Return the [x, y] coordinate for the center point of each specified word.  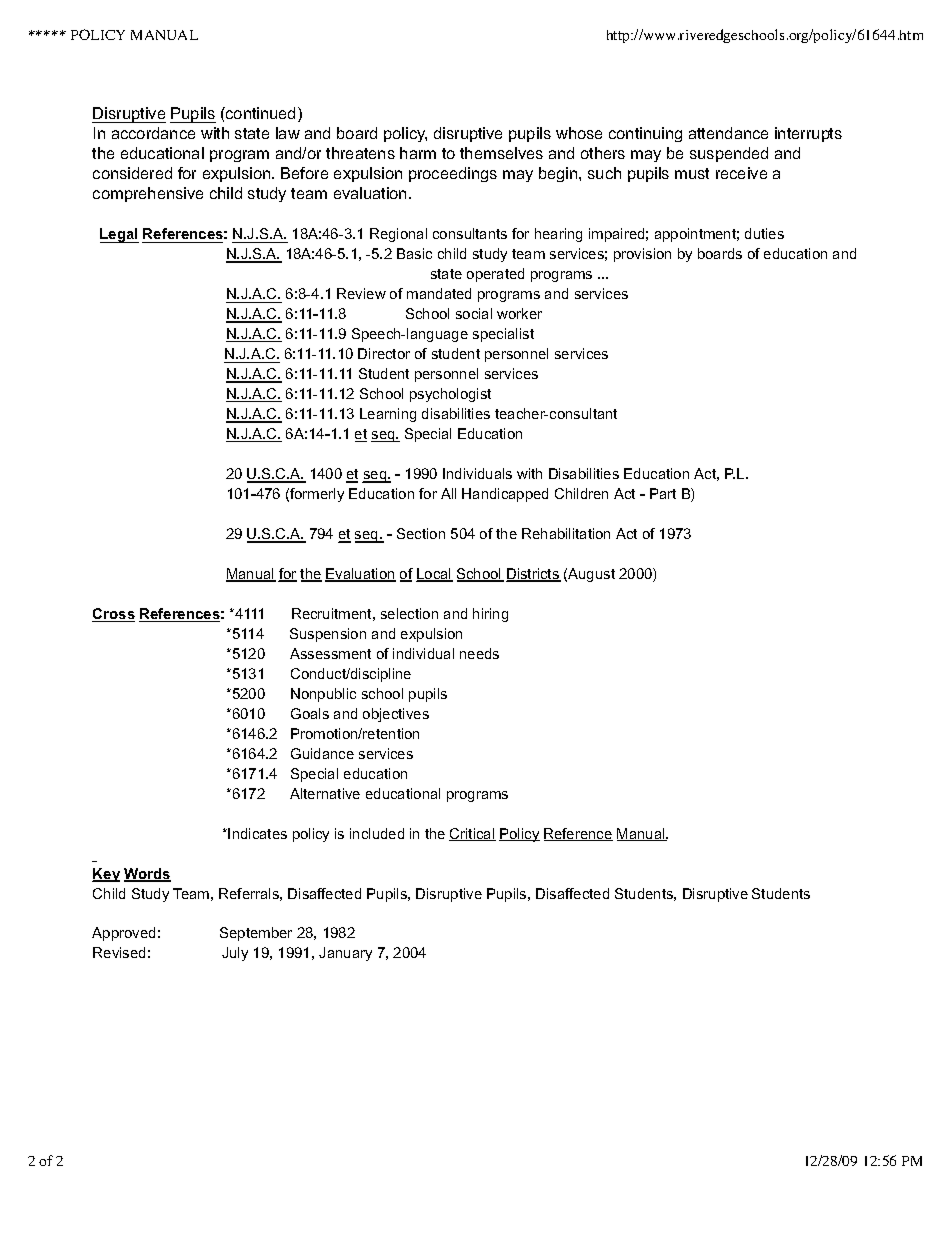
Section [421, 533]
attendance [728, 133]
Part [663, 493]
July [235, 954]
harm [418, 153]
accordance [153, 133]
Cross [113, 615]
